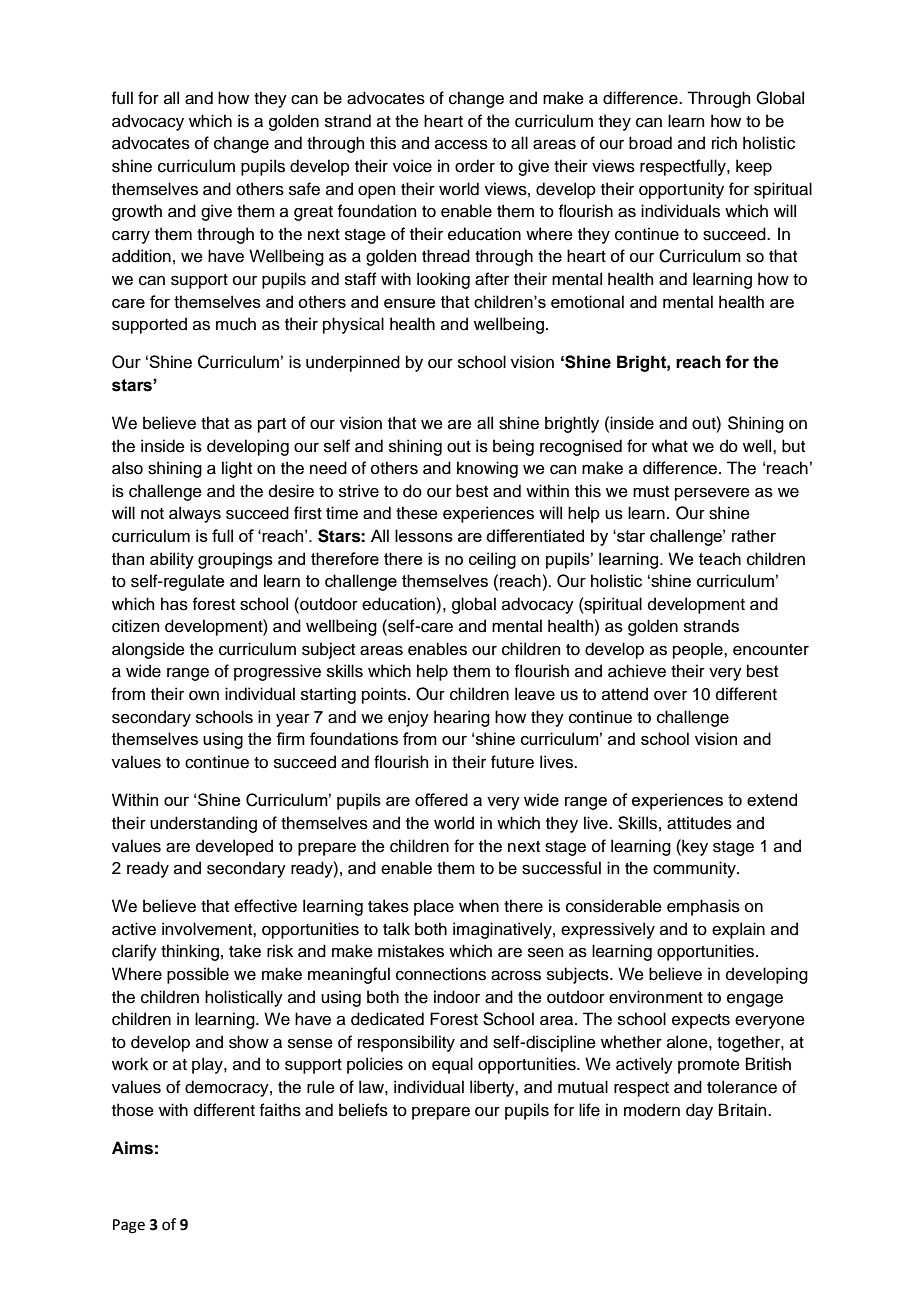 The width and height of the screenshot is (924, 1308). I want to click on day, so click(699, 1111).
